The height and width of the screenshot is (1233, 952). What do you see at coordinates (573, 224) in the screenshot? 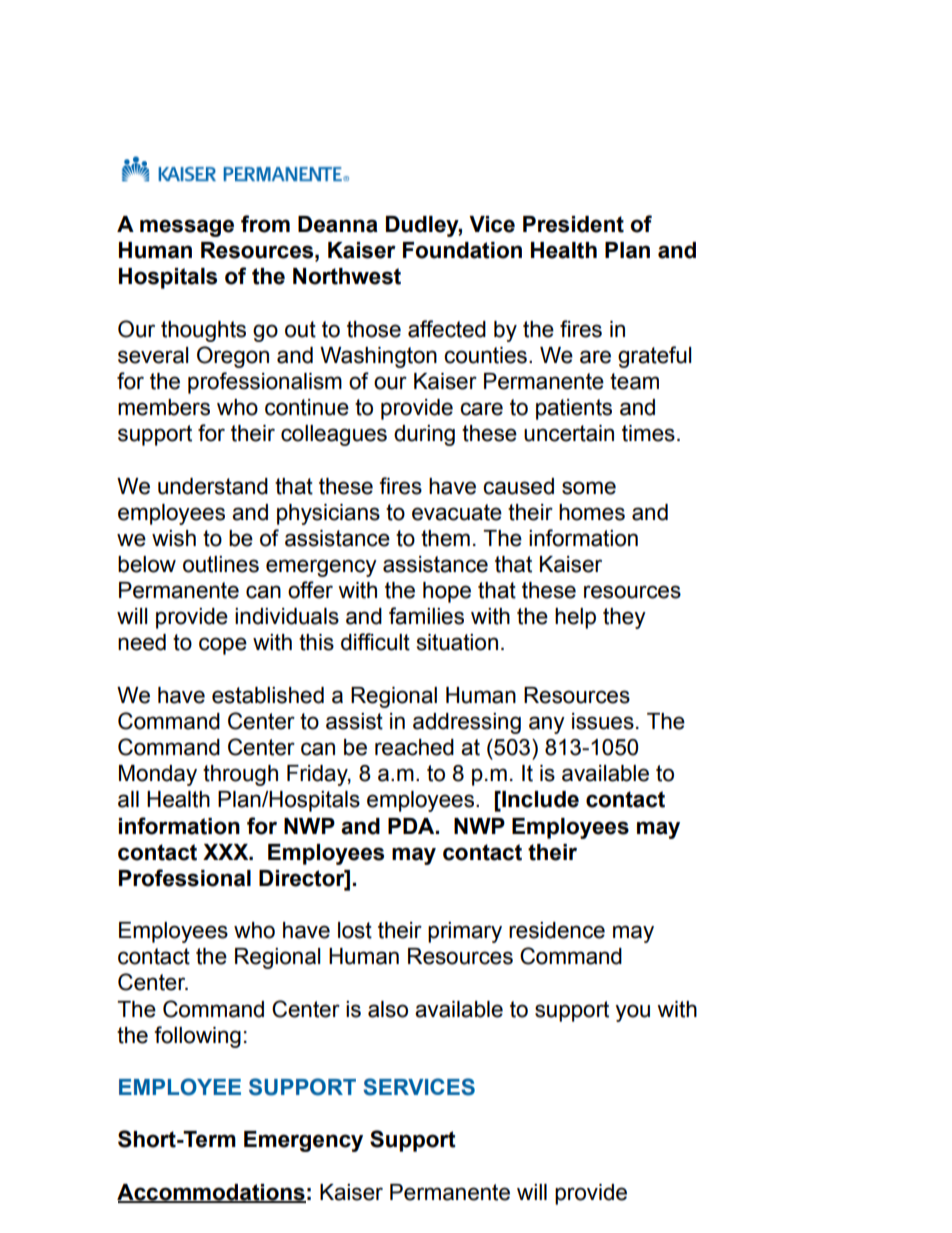
I see `President` at bounding box center [573, 224].
